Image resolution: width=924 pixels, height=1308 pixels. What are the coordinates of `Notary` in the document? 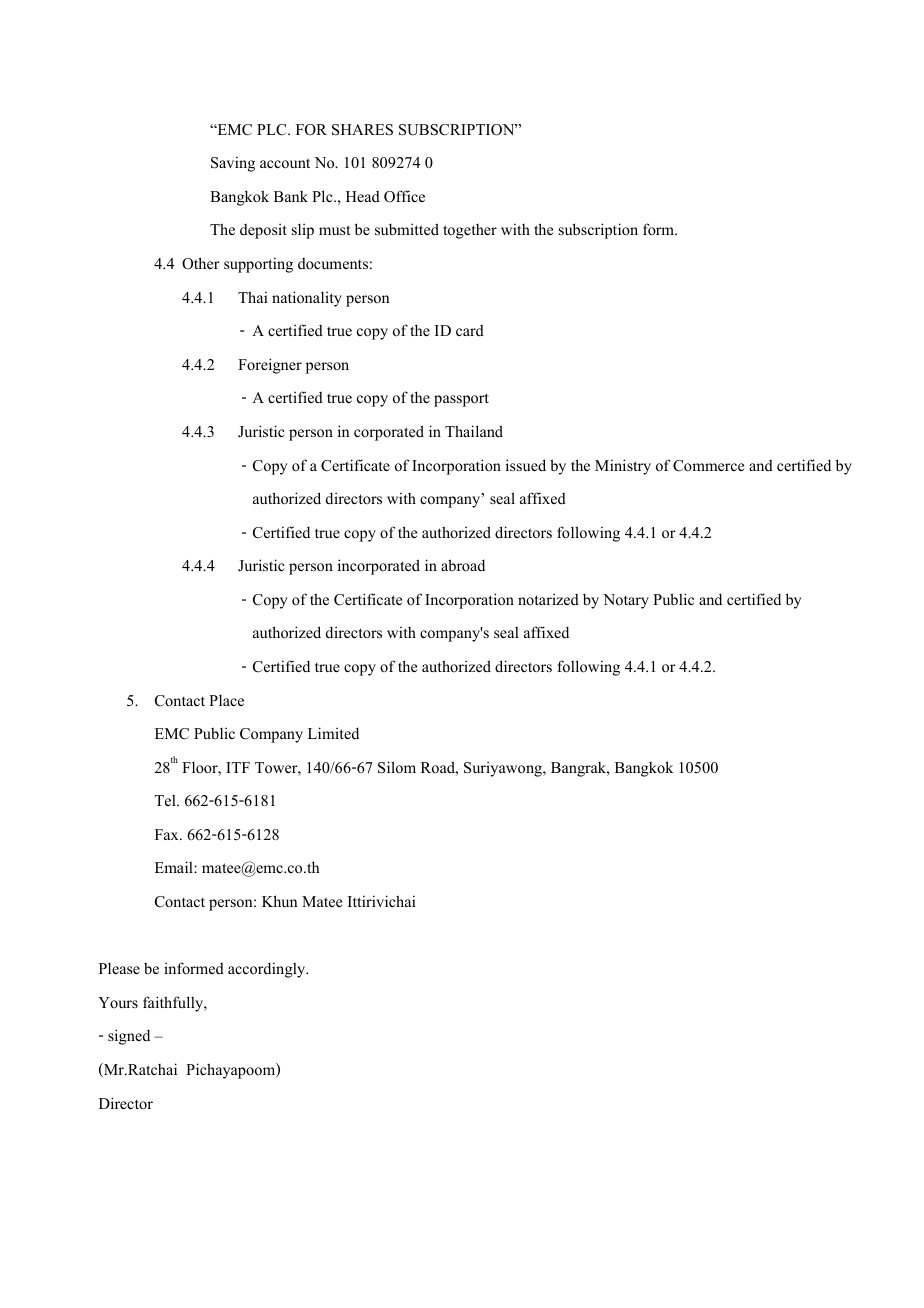 It's located at (626, 601).
